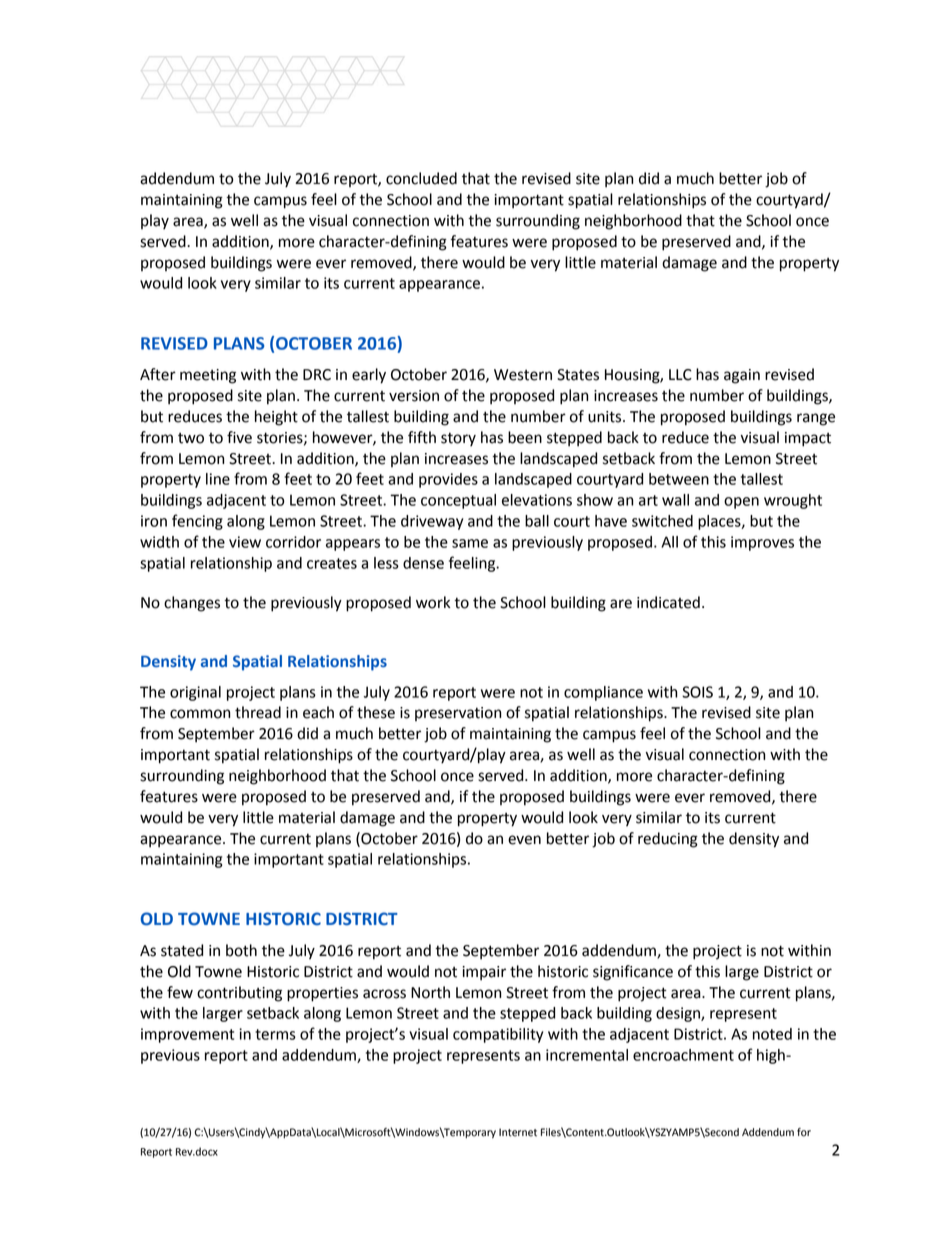 The width and height of the page is (952, 1233). What do you see at coordinates (524, 840) in the page?
I see `even` at bounding box center [524, 840].
